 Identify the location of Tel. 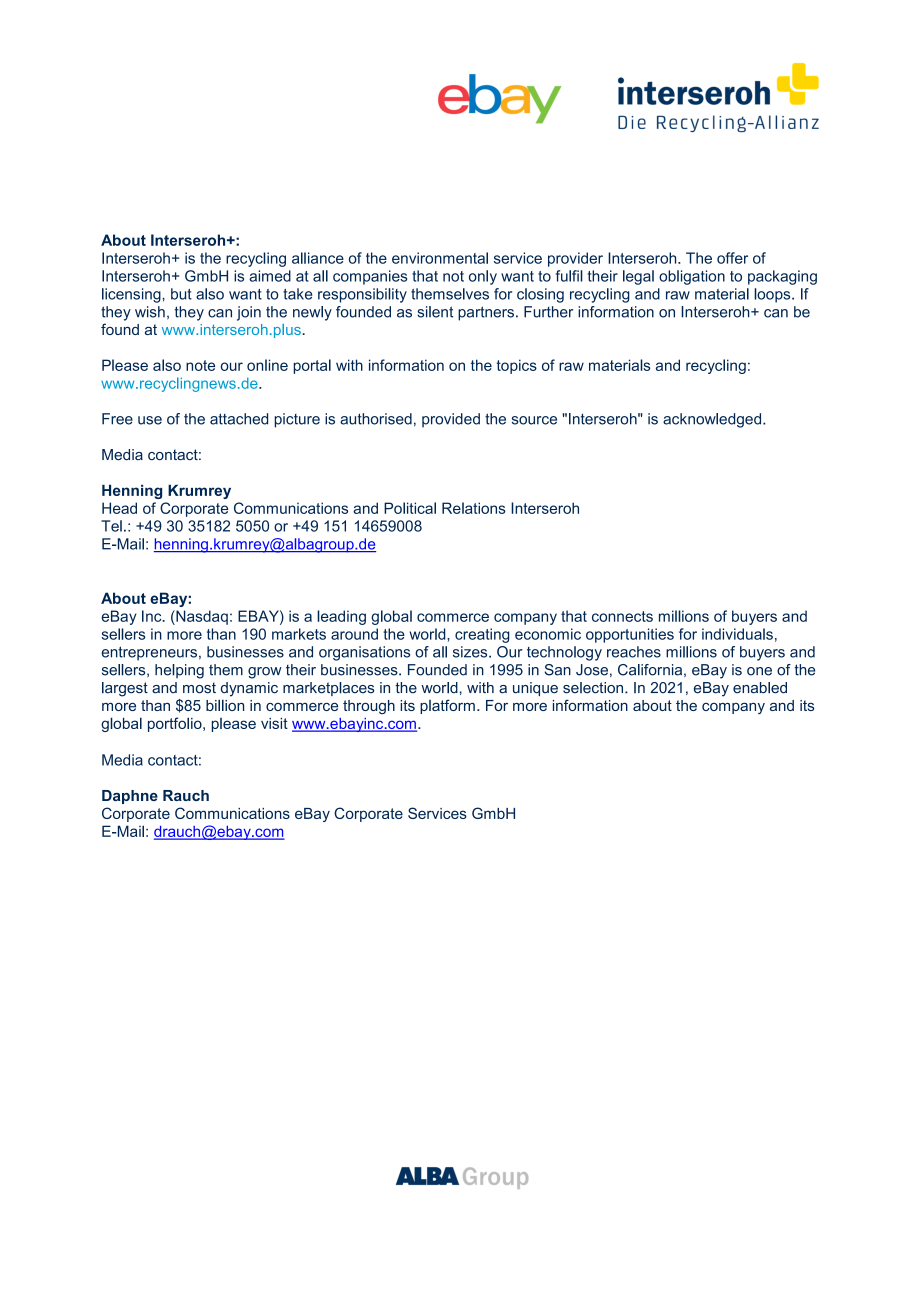
(111, 526).
